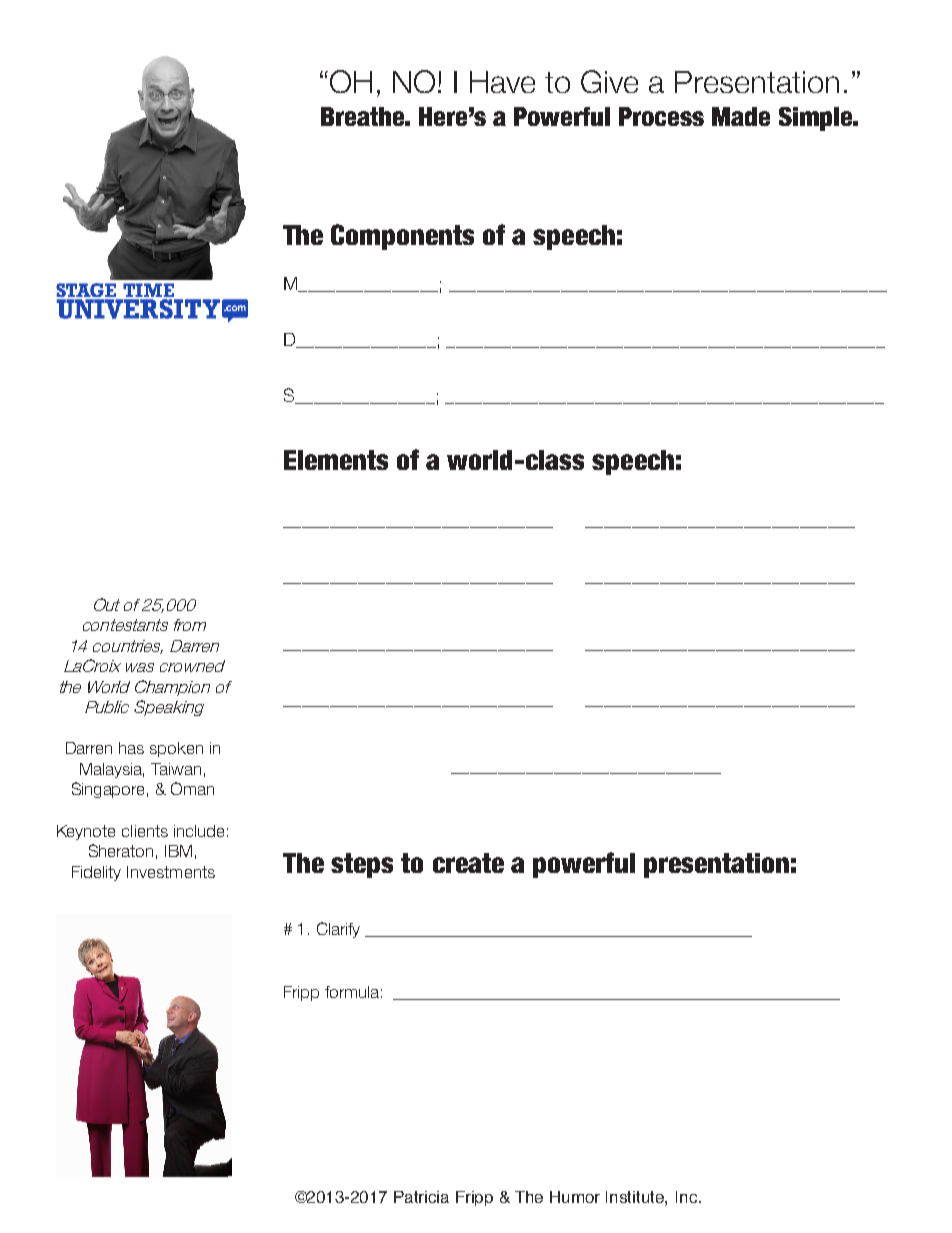  What do you see at coordinates (661, 116) in the image?
I see `Process` at bounding box center [661, 116].
